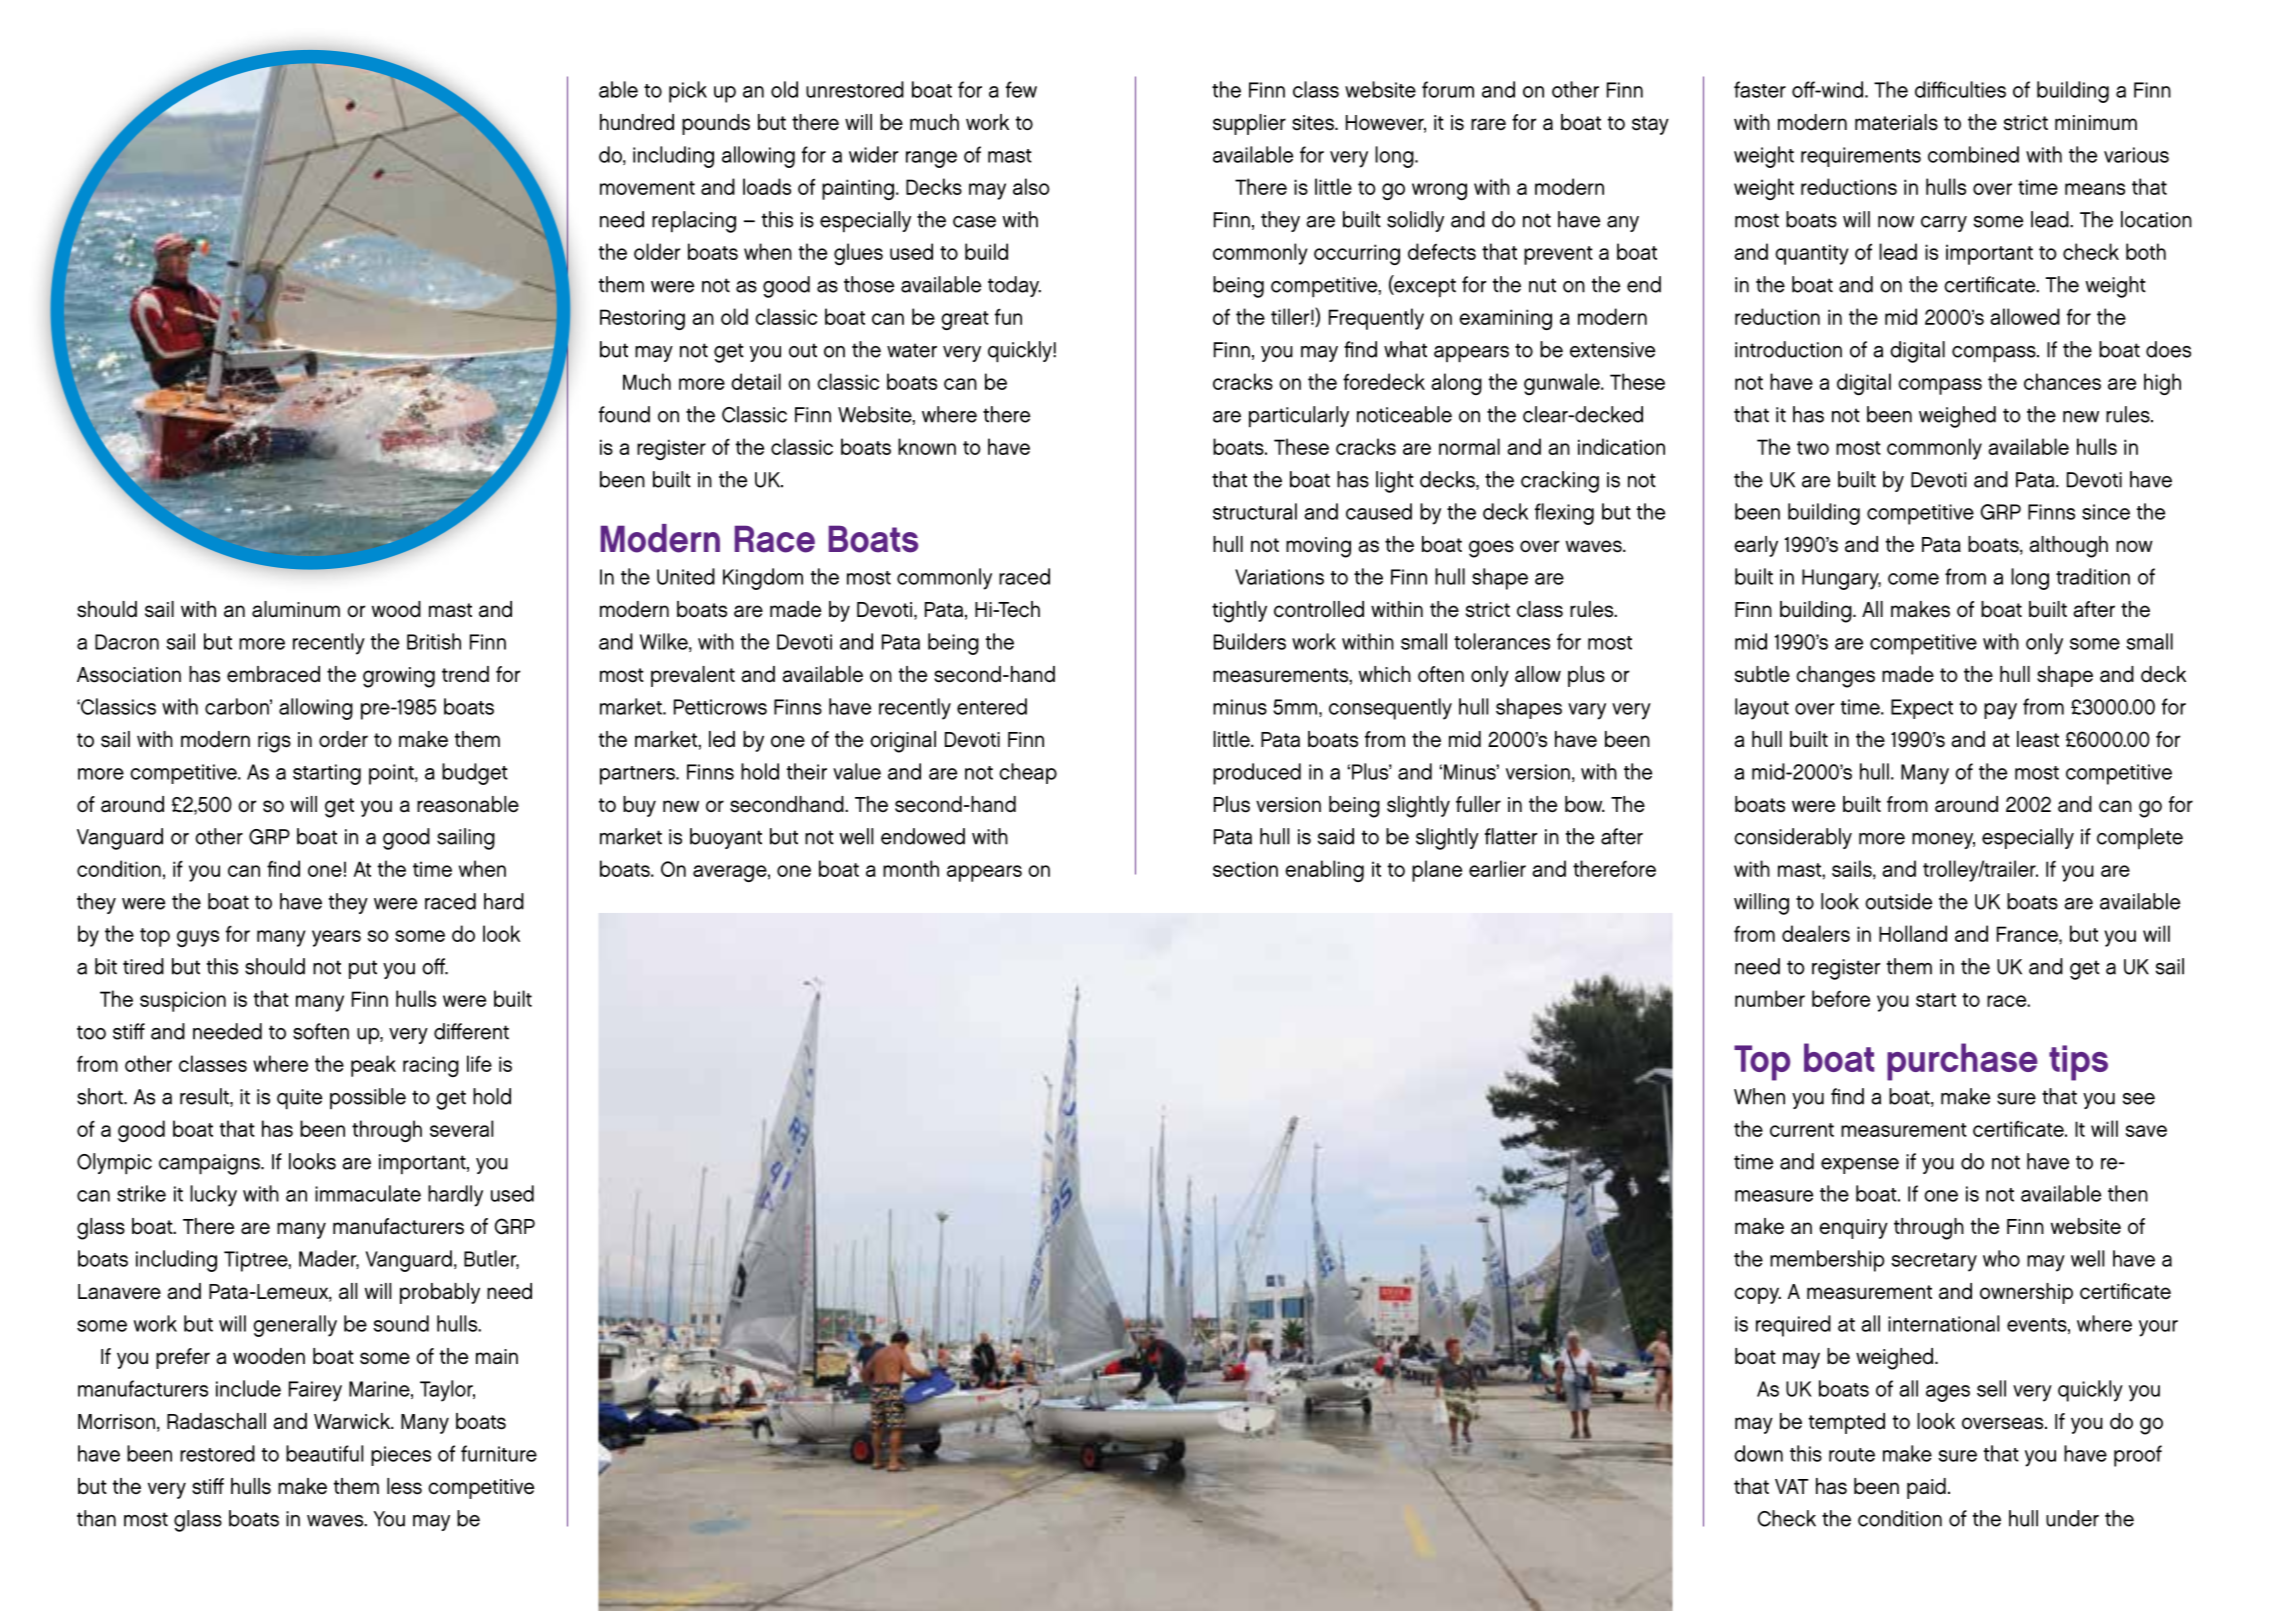  I want to click on supplier, so click(1249, 124).
